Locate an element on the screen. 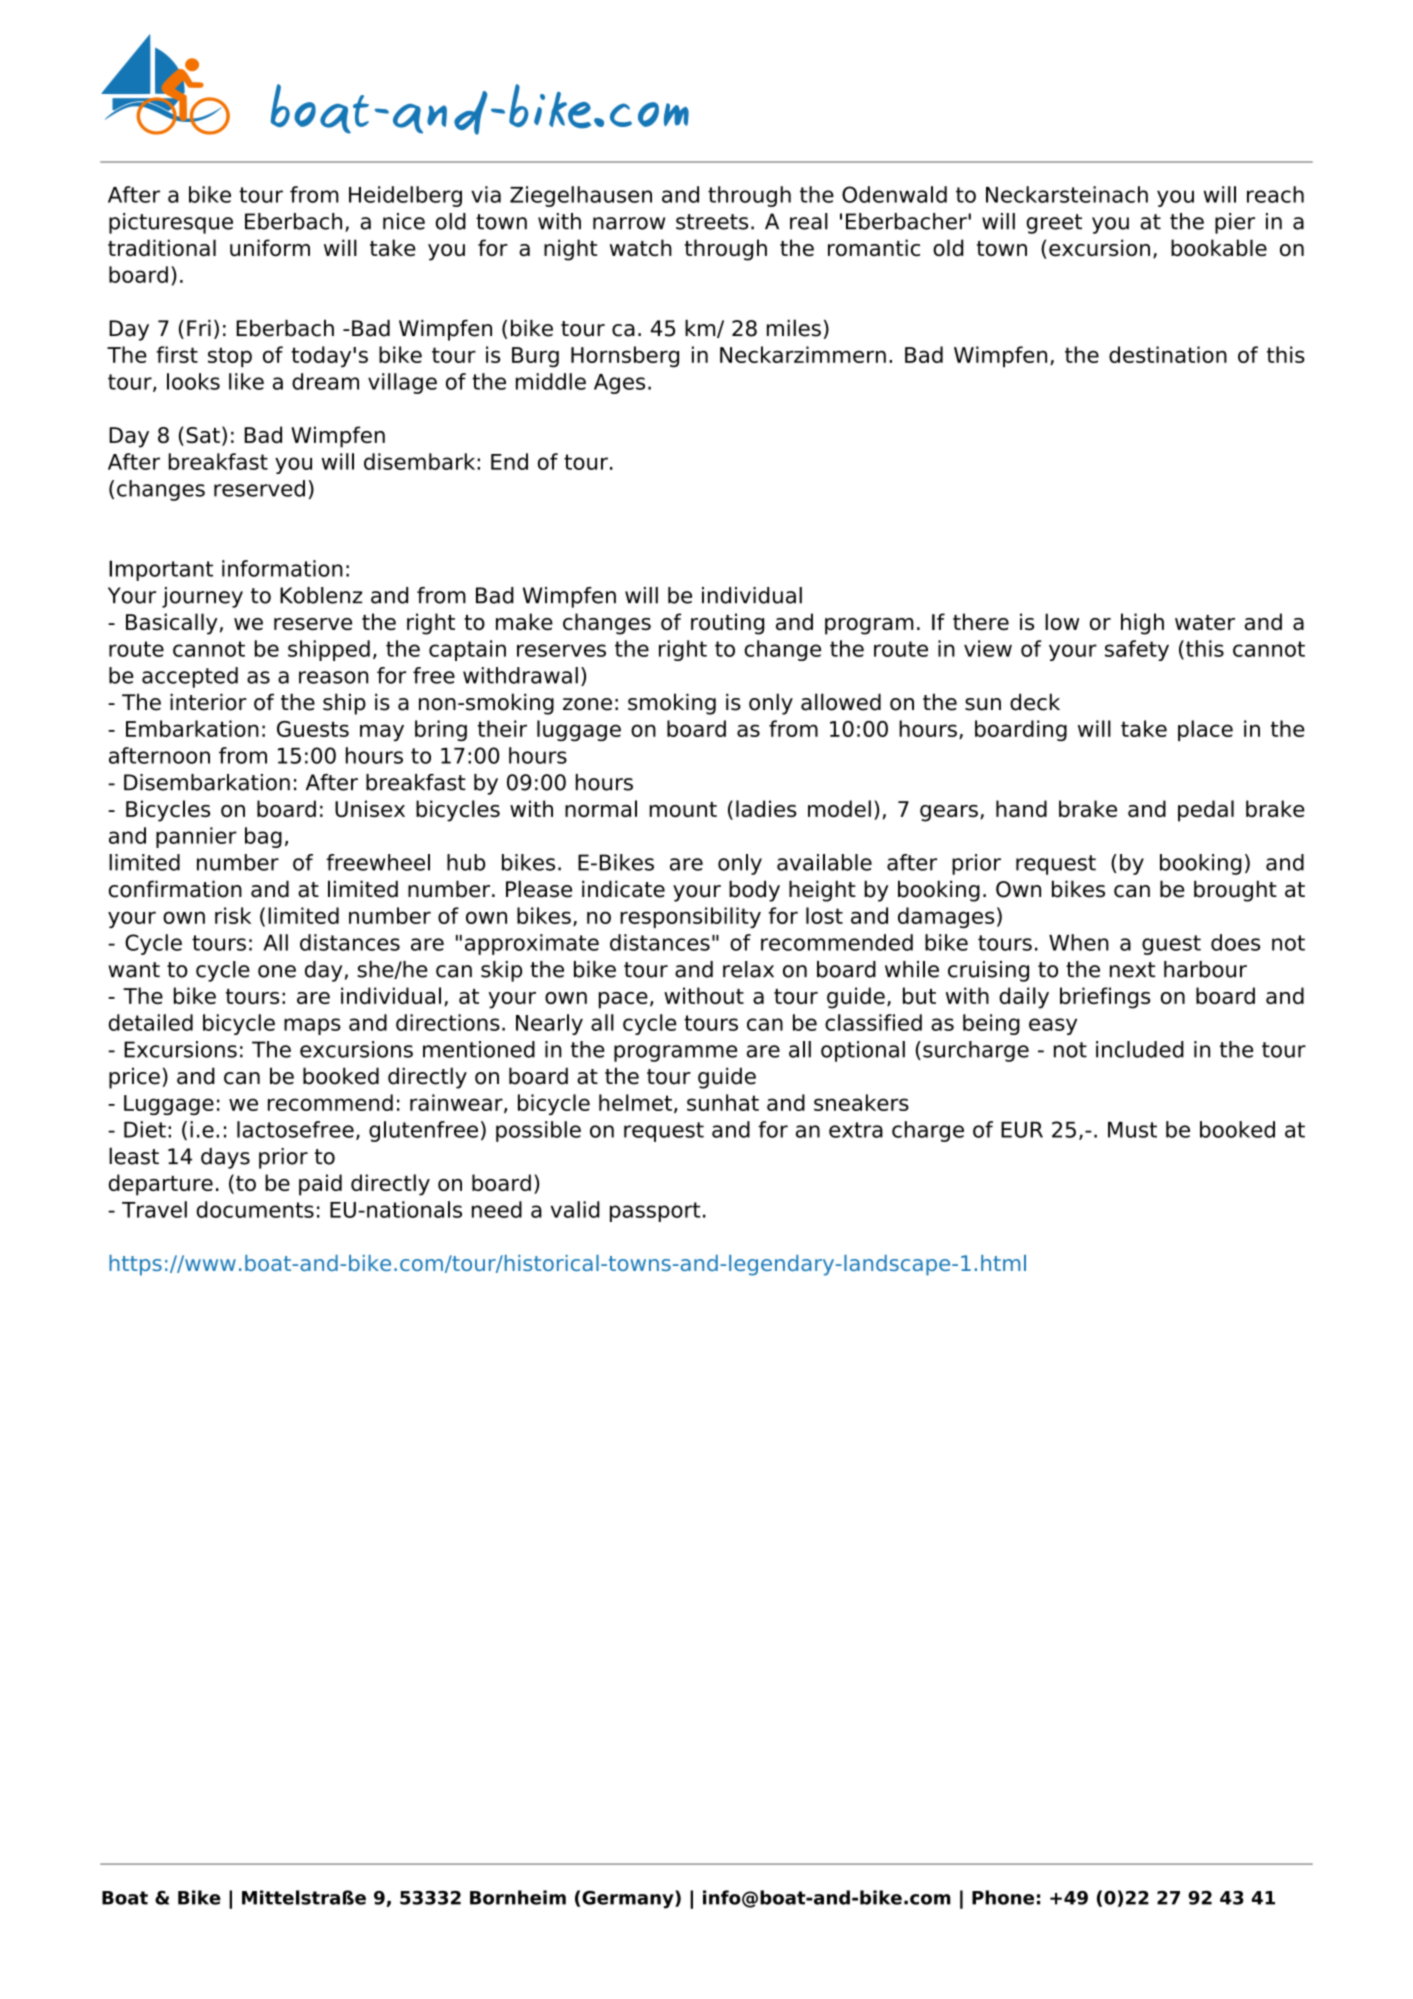 The width and height of the screenshot is (1413, 1999). Travel is located at coordinates (154, 1209).
